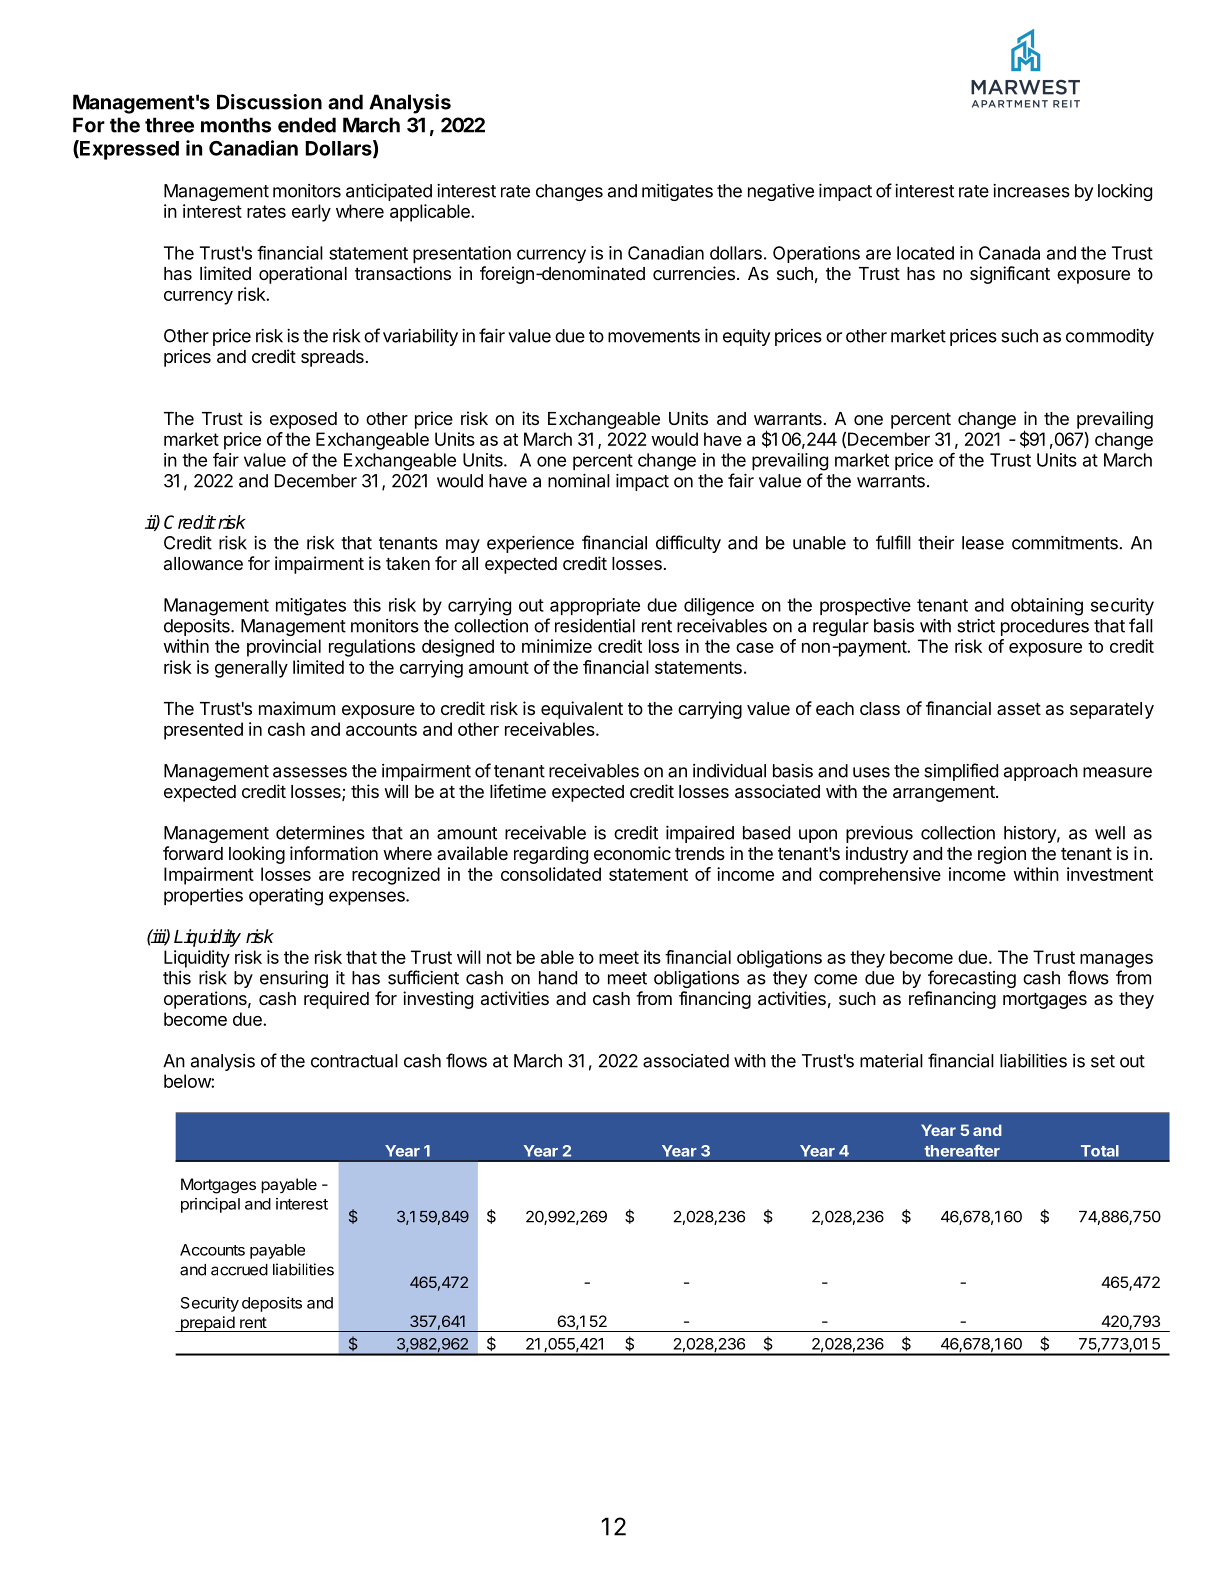 The image size is (1225, 1585). I want to click on equivalent, so click(582, 710).
